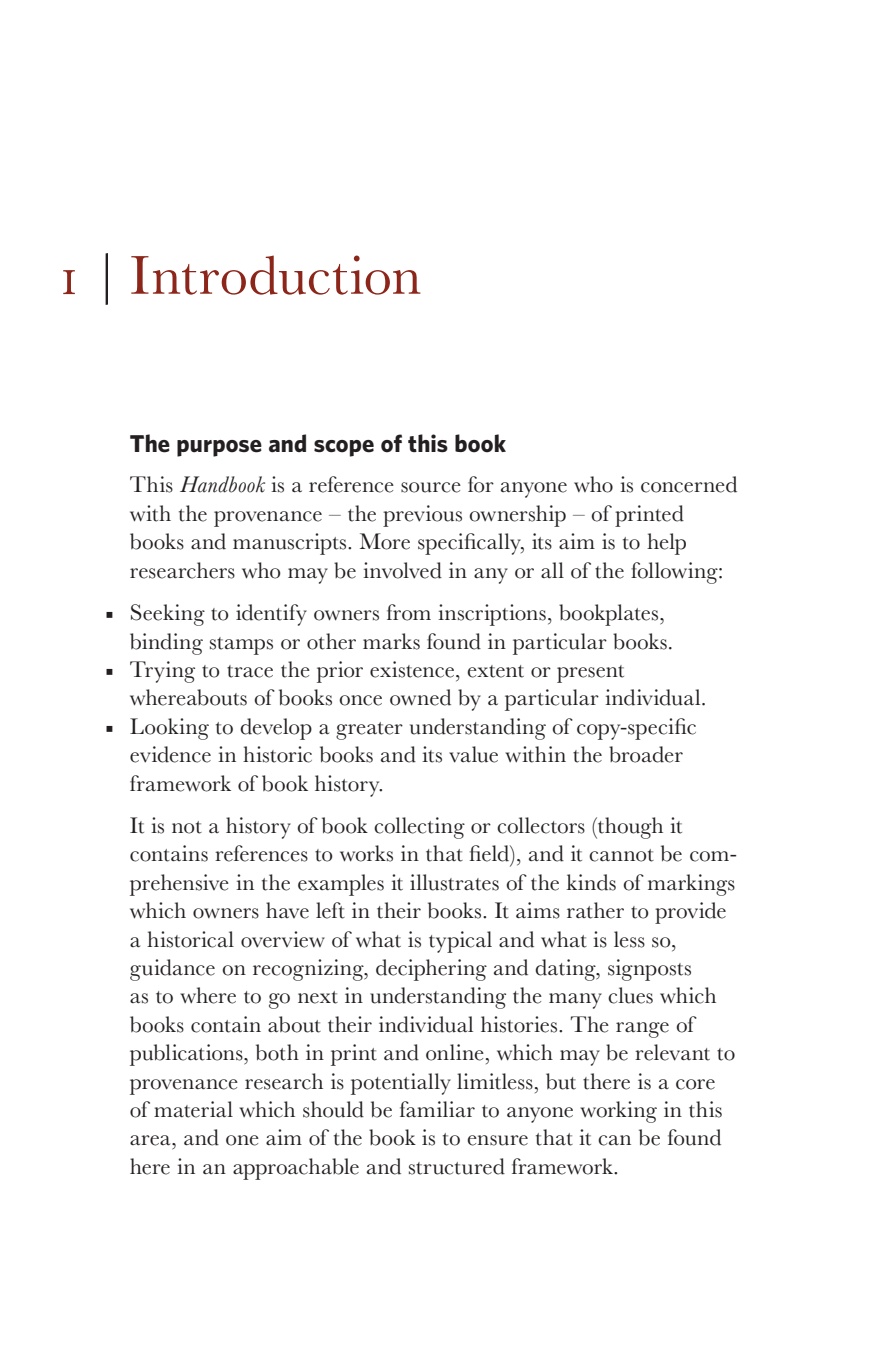  Describe the element at coordinates (666, 544) in the image. I see `help` at that location.
